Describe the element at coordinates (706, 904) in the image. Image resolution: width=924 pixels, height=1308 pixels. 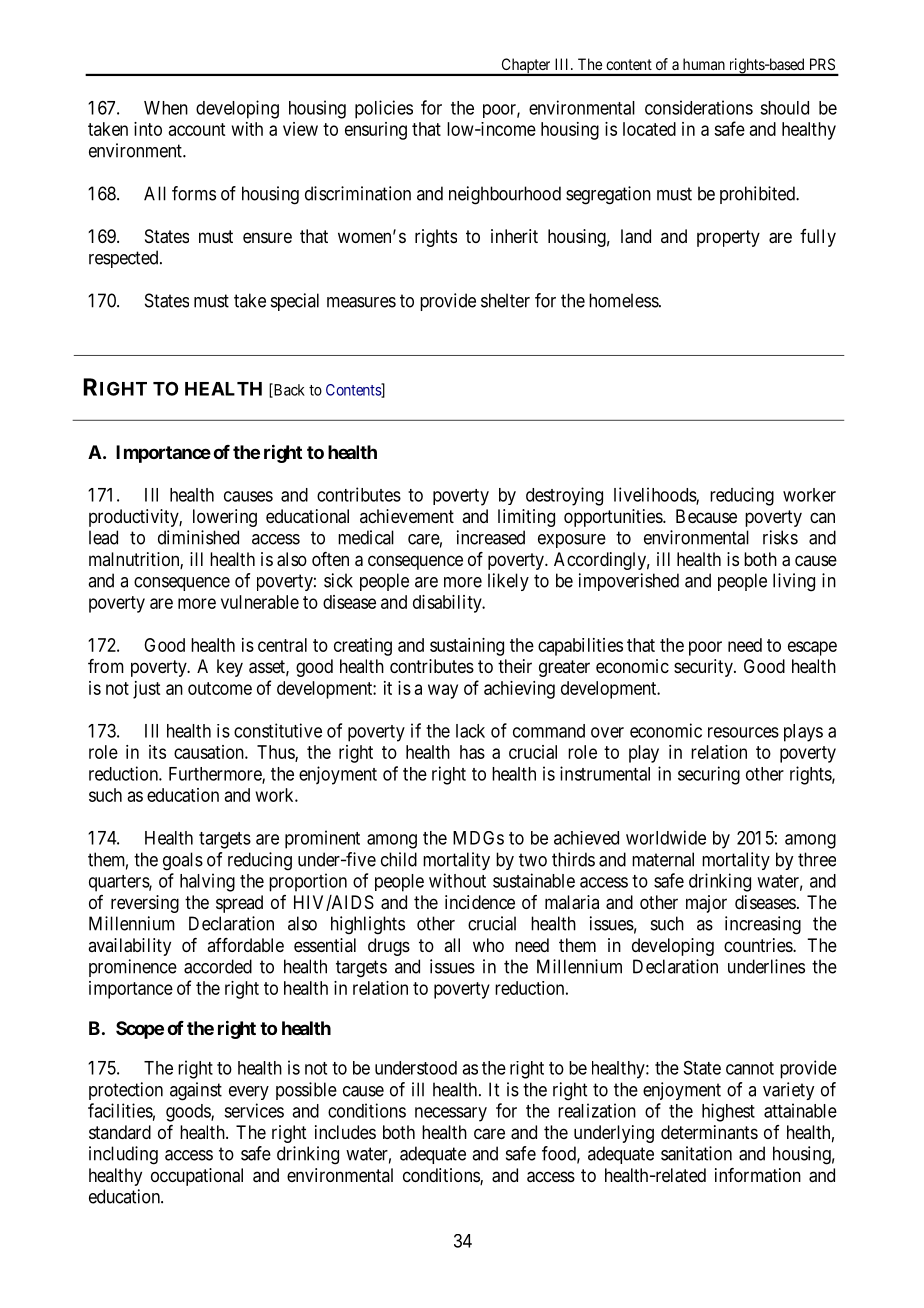
I see `major` at that location.
